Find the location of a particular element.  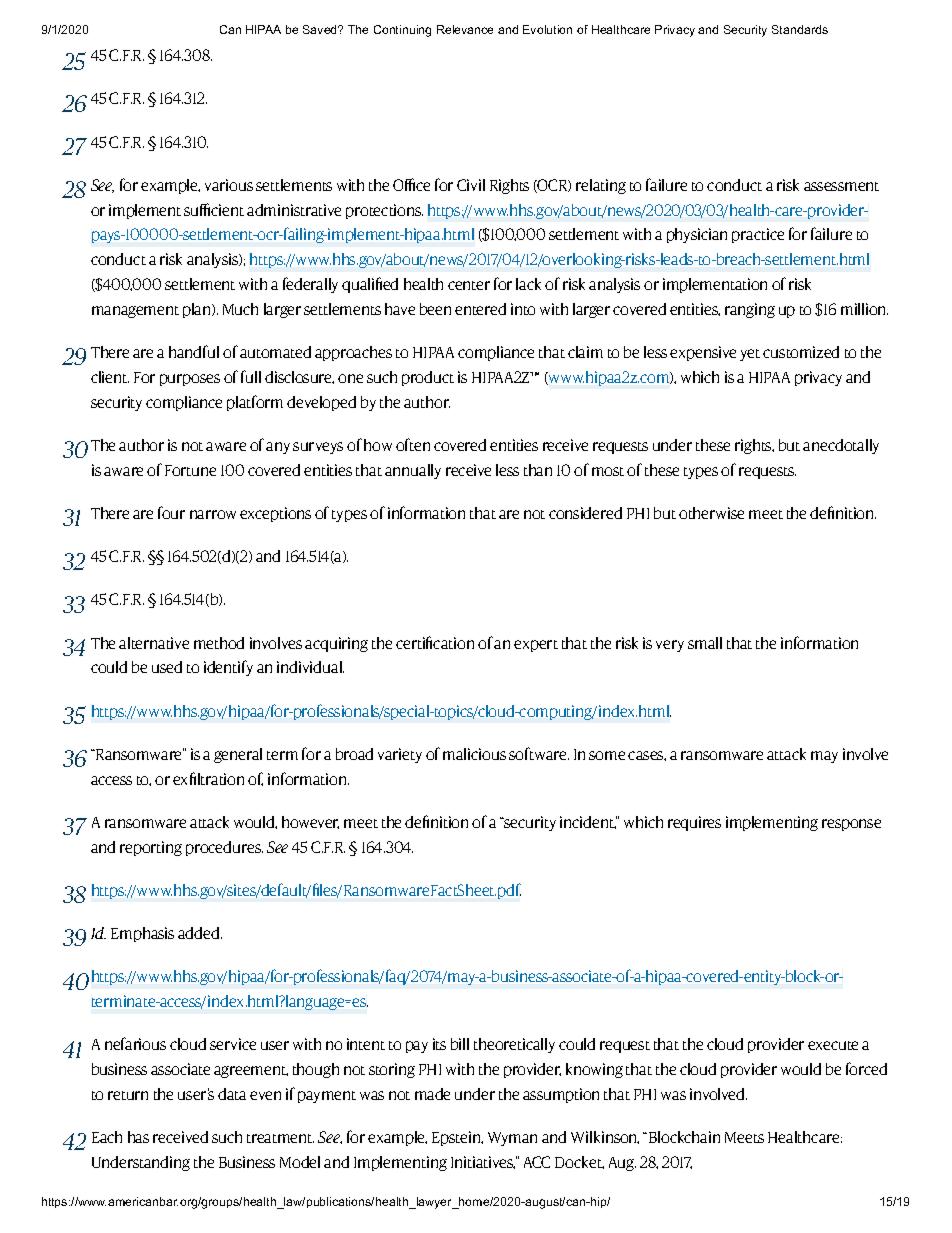

ranging is located at coordinates (750, 310).
